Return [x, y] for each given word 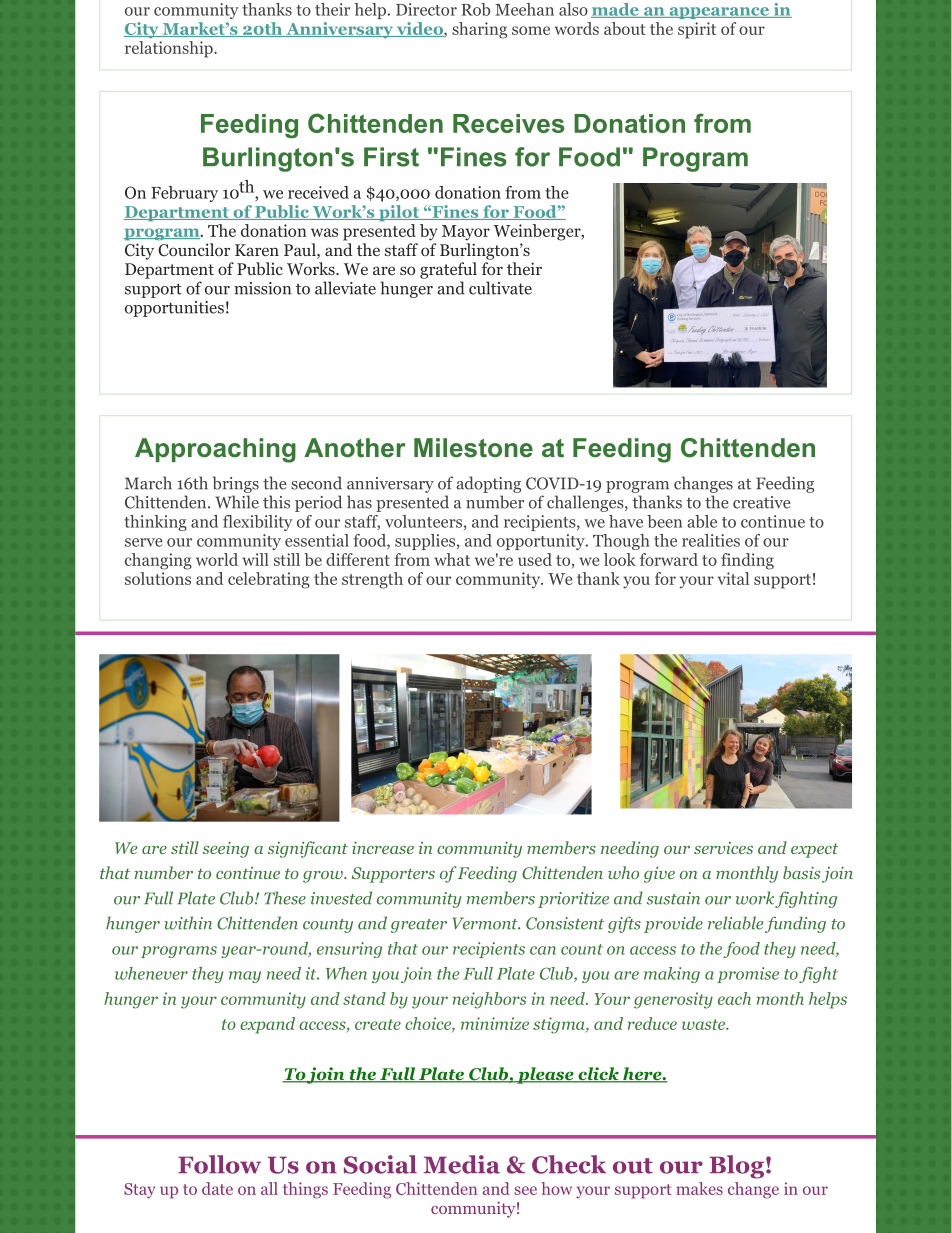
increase [383, 847]
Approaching [215, 450]
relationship [170, 49]
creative [762, 502]
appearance [719, 13]
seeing [226, 849]
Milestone [473, 448]
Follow [219, 1164]
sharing [479, 30]
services [723, 847]
